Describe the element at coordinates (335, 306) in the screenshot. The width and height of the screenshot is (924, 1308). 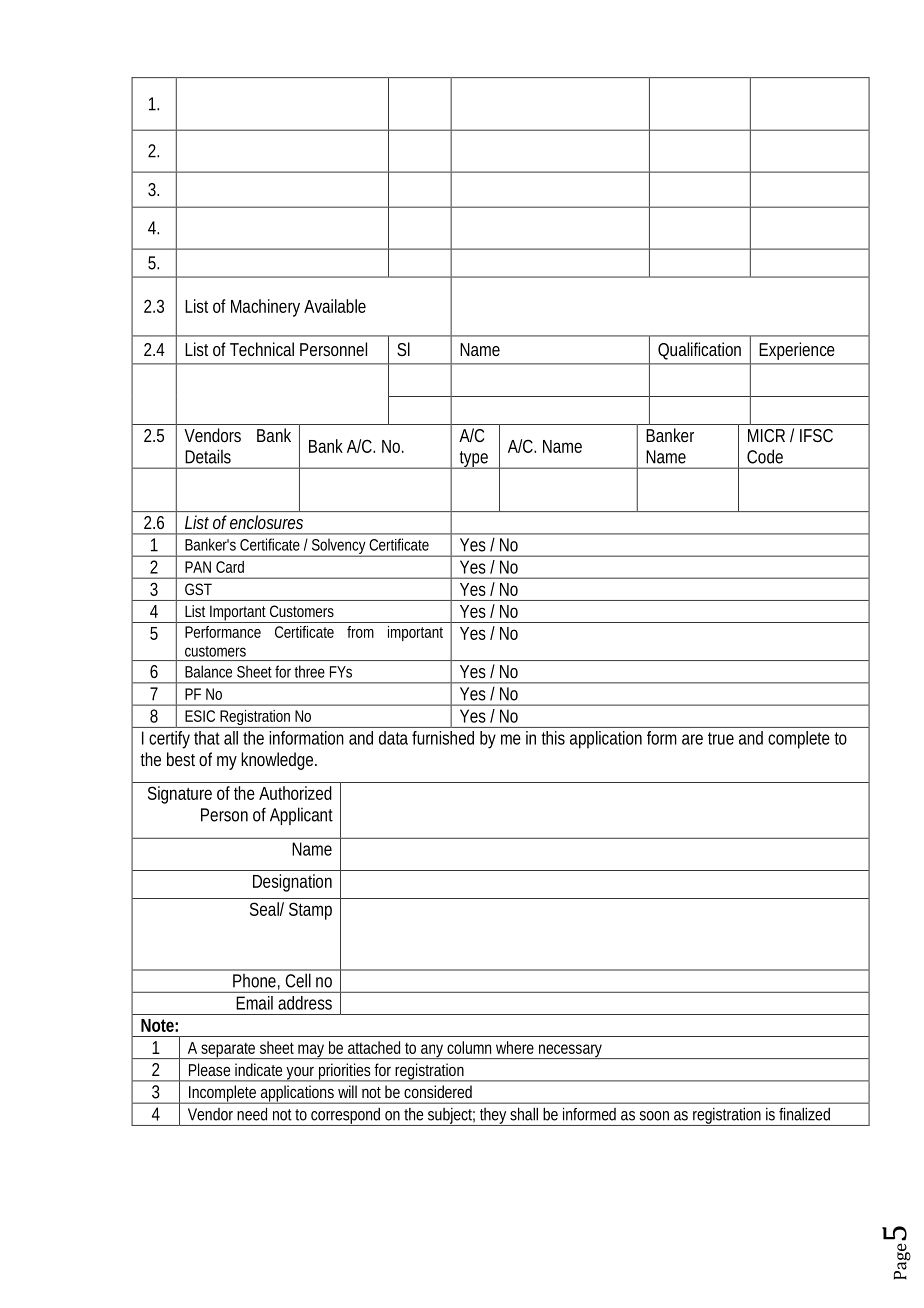
I see `Available` at that location.
